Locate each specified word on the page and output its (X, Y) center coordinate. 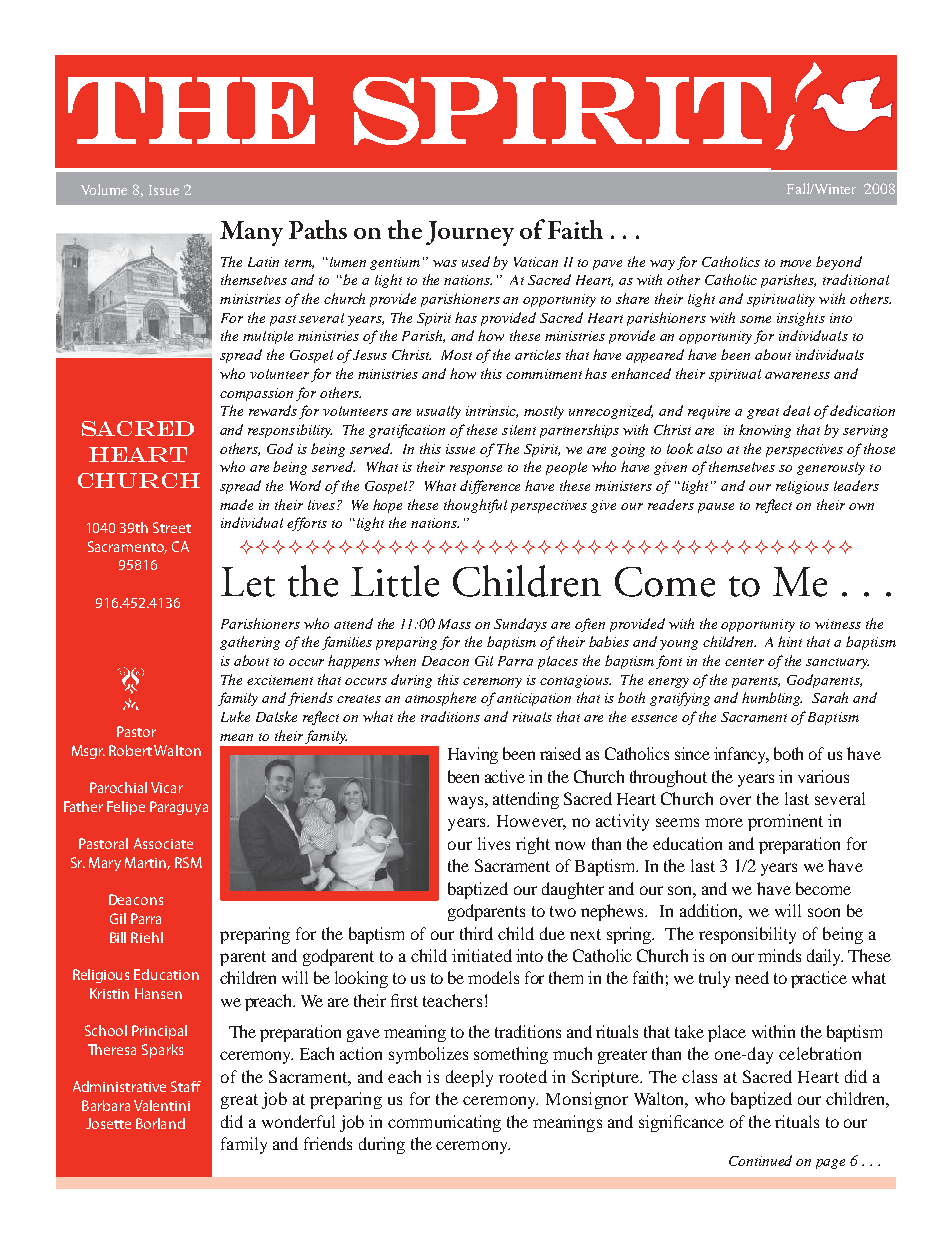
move (795, 263)
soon (824, 912)
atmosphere (440, 699)
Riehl (147, 937)
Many (251, 233)
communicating (444, 1123)
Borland (160, 1123)
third (476, 933)
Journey (470, 233)
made (236, 504)
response (476, 470)
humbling (772, 699)
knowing (765, 431)
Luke (235, 716)
